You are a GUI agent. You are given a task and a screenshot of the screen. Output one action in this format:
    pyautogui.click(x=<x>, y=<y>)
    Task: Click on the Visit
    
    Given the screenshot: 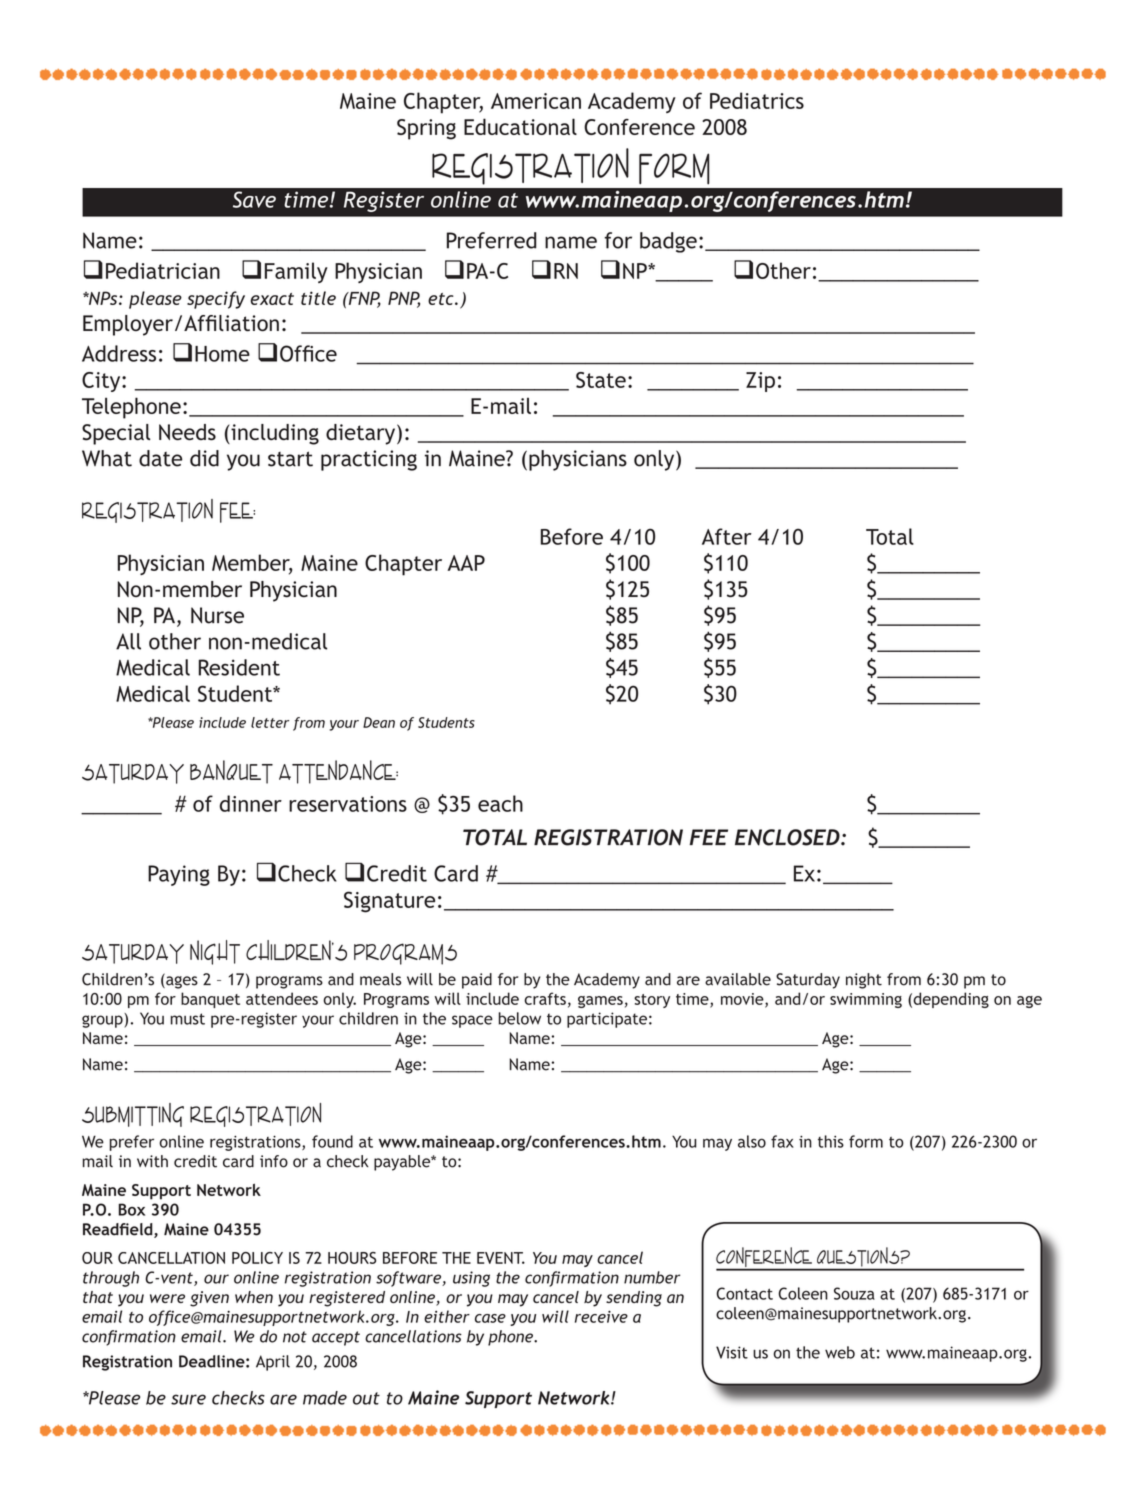 What is the action you would take?
    pyautogui.click(x=732, y=1352)
